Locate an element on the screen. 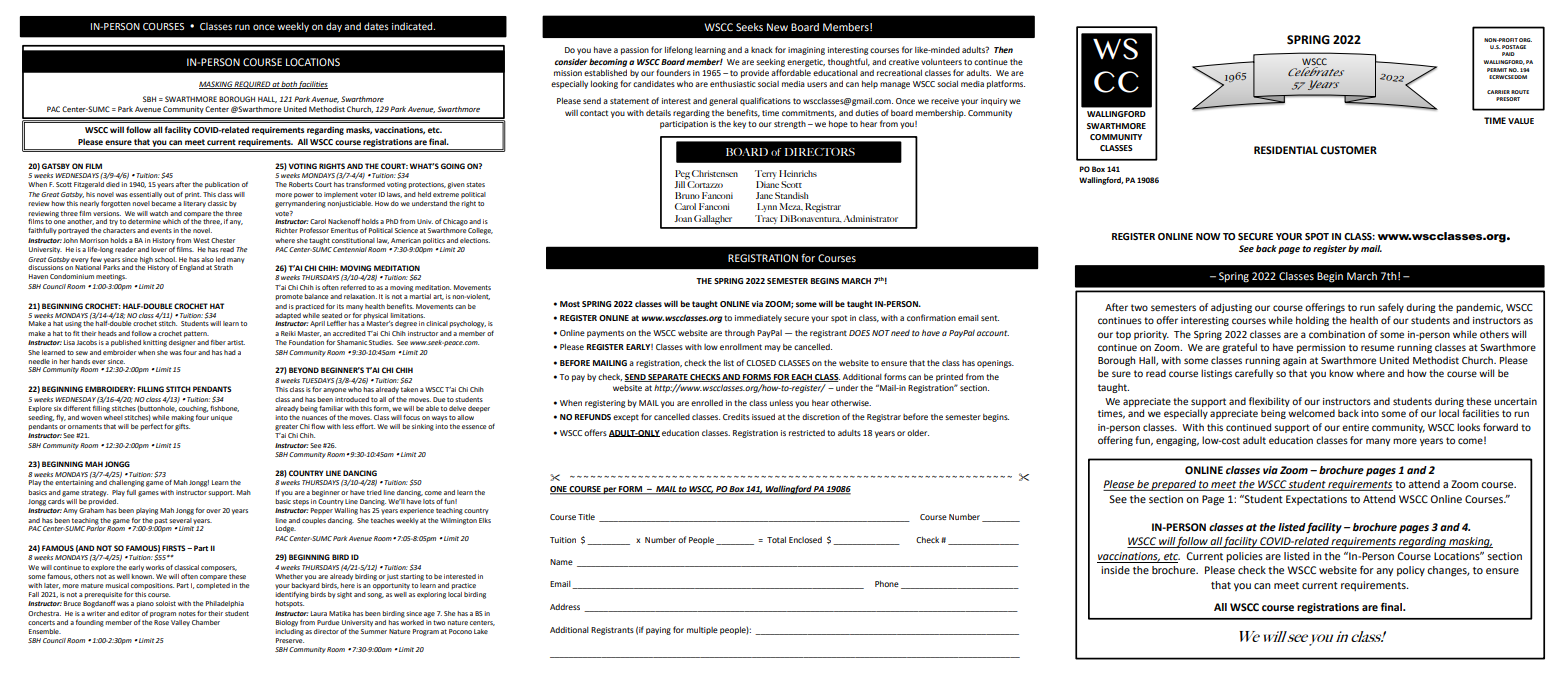  Administrator is located at coordinates (870, 218).
